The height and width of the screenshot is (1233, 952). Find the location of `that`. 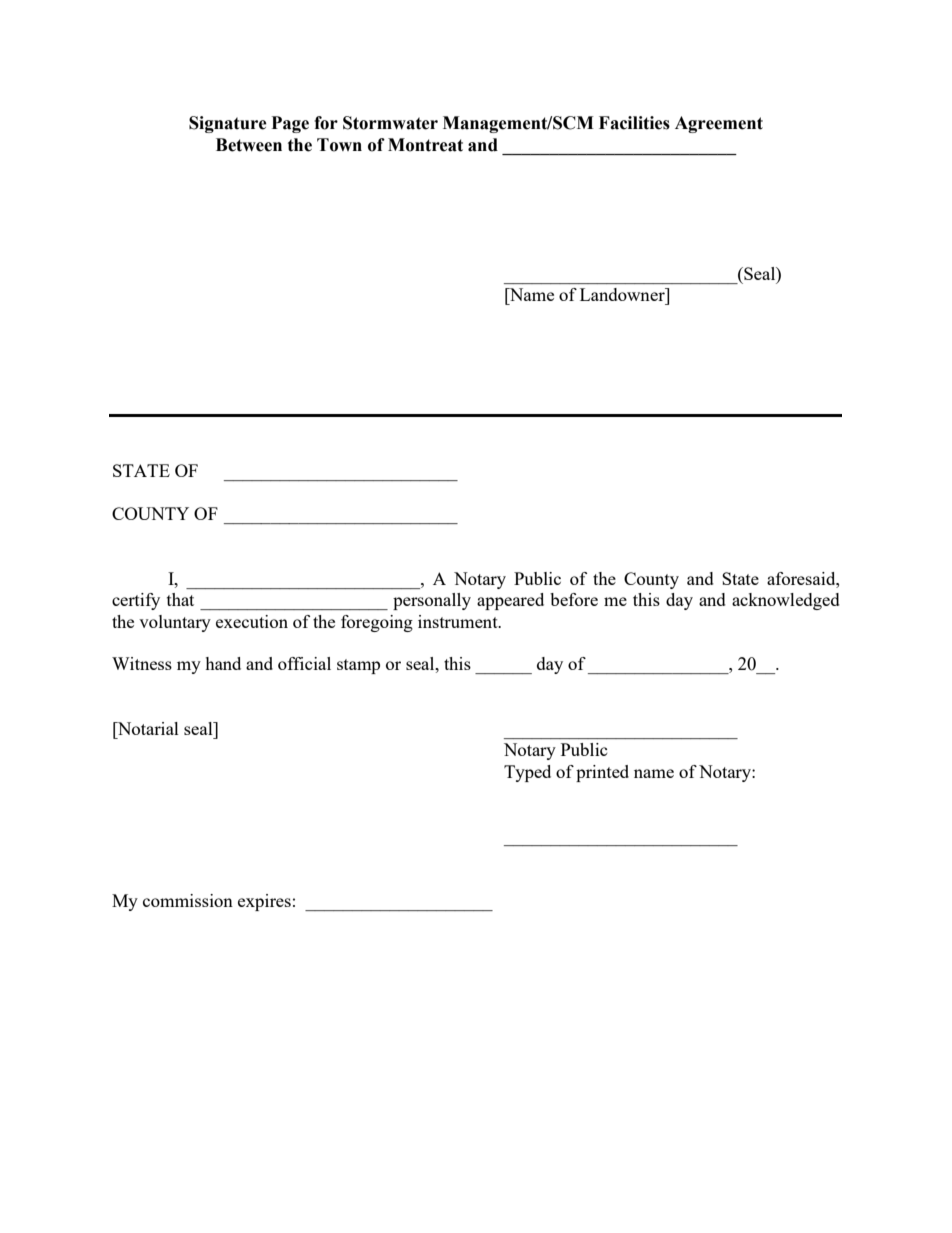

that is located at coordinates (180, 599).
